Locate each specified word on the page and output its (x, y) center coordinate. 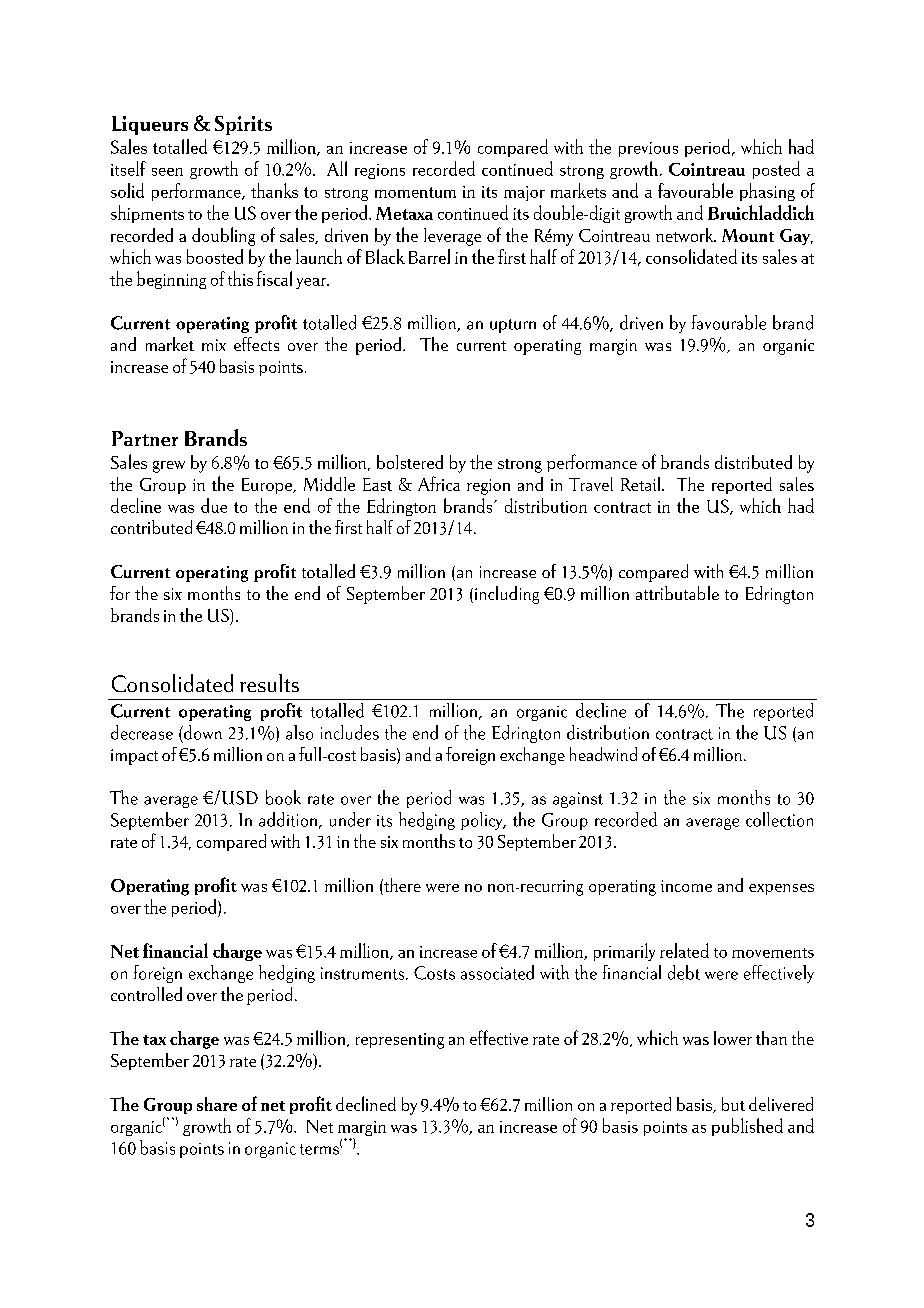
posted (776, 170)
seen (167, 172)
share (217, 1104)
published (747, 1127)
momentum (415, 192)
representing (400, 1041)
